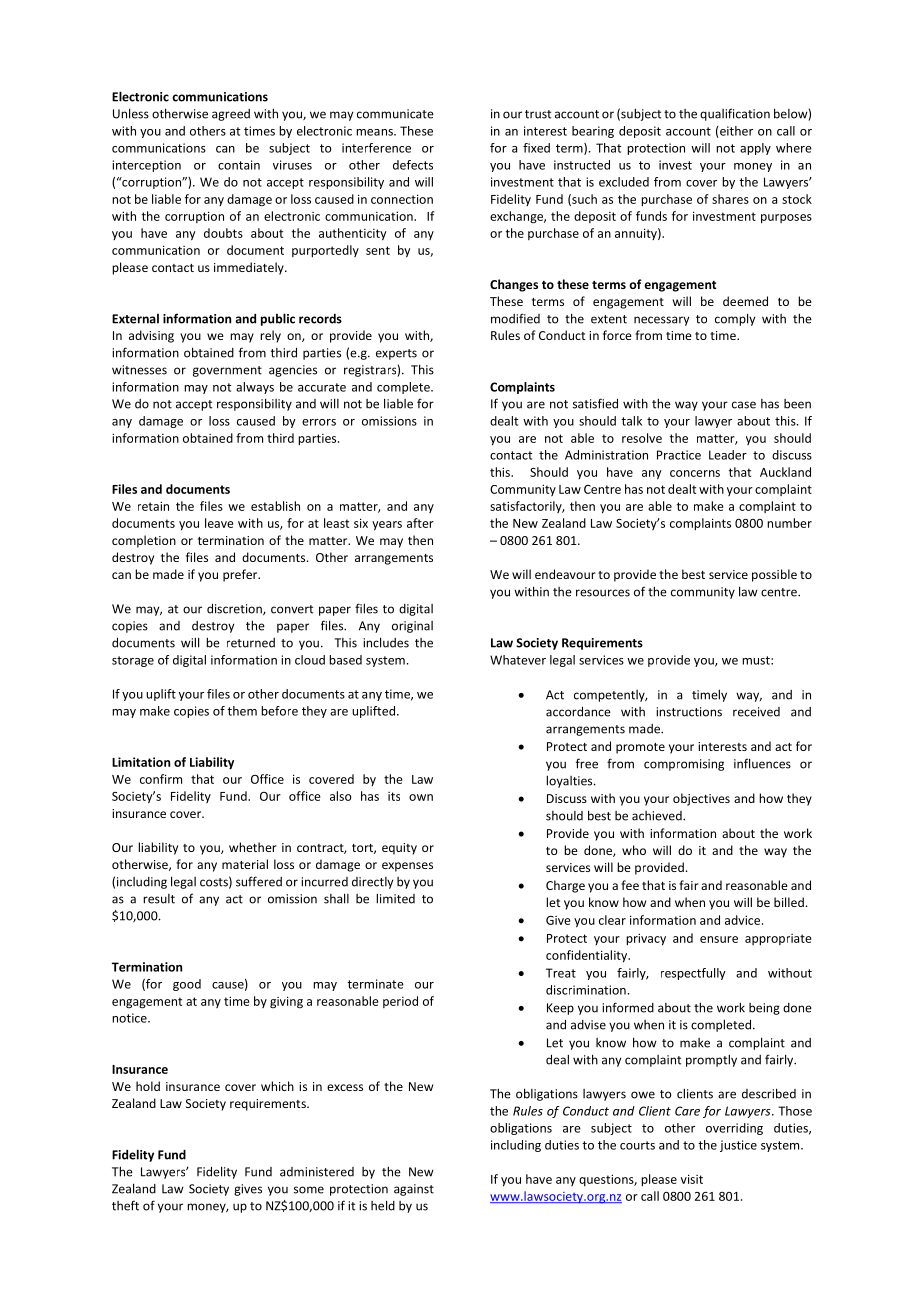 This image has width=924, height=1307. What do you see at coordinates (518, 660) in the image?
I see `Whatever` at bounding box center [518, 660].
